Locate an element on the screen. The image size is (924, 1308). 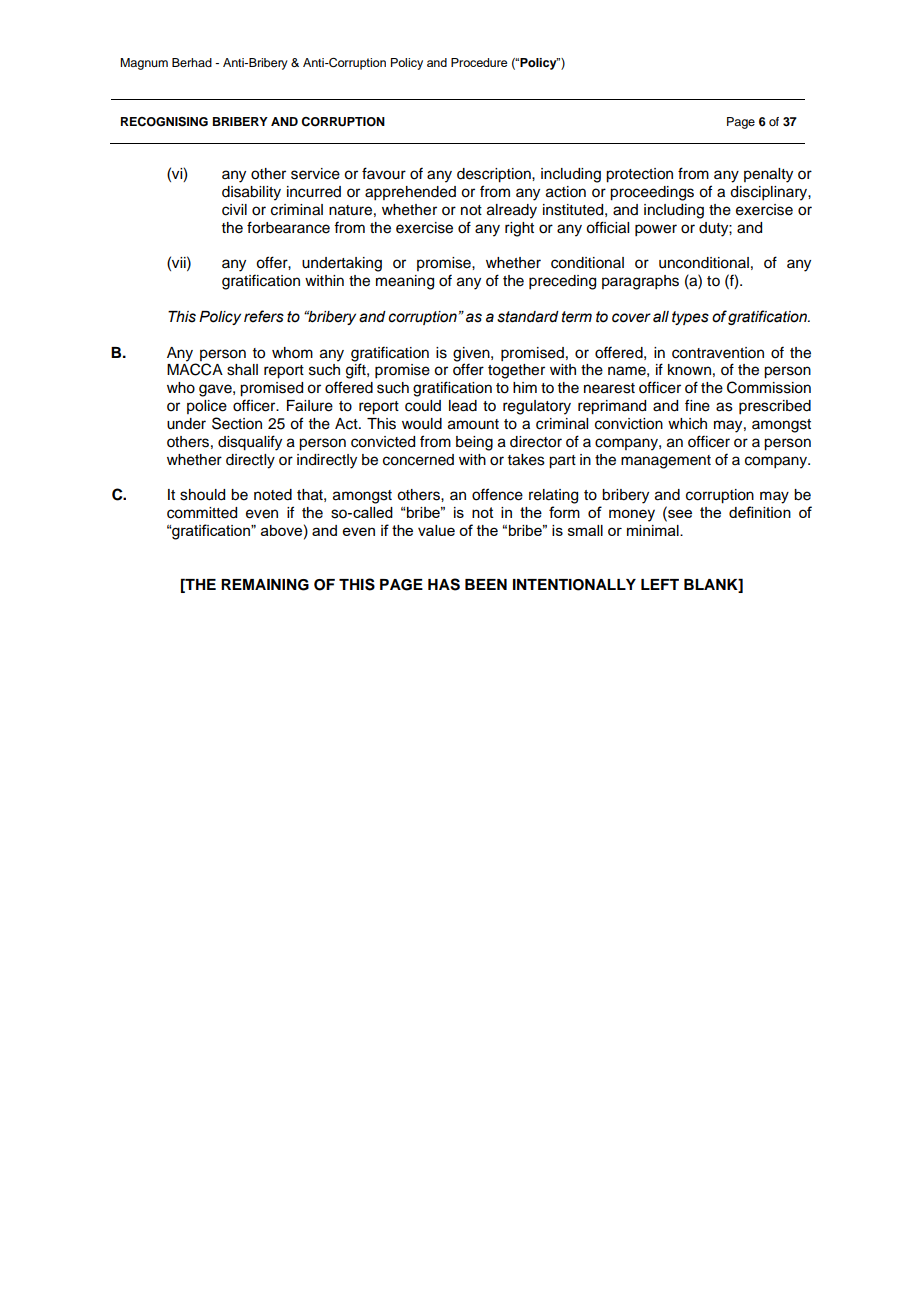
being is located at coordinates (474, 443).
